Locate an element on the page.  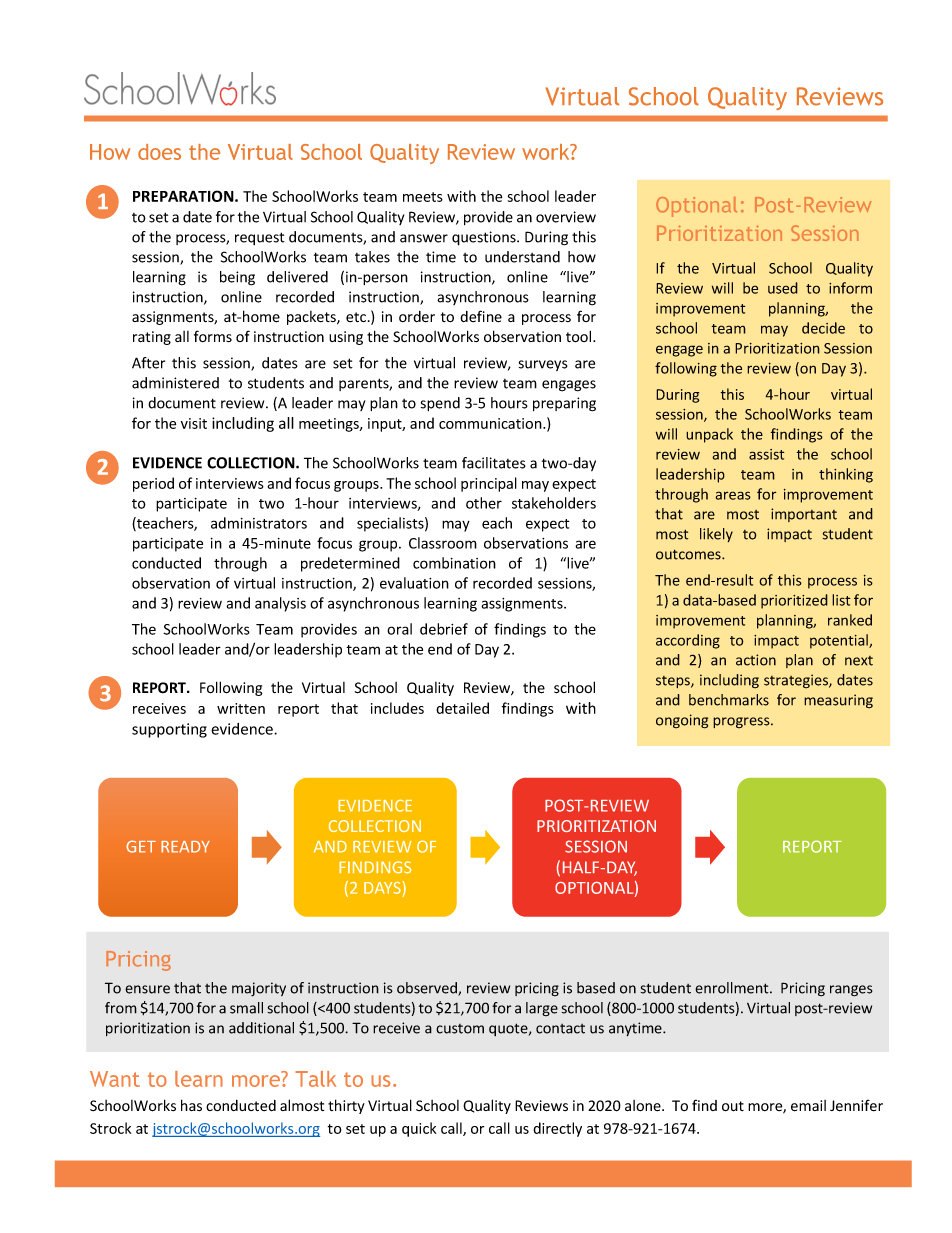
does is located at coordinates (159, 152).
